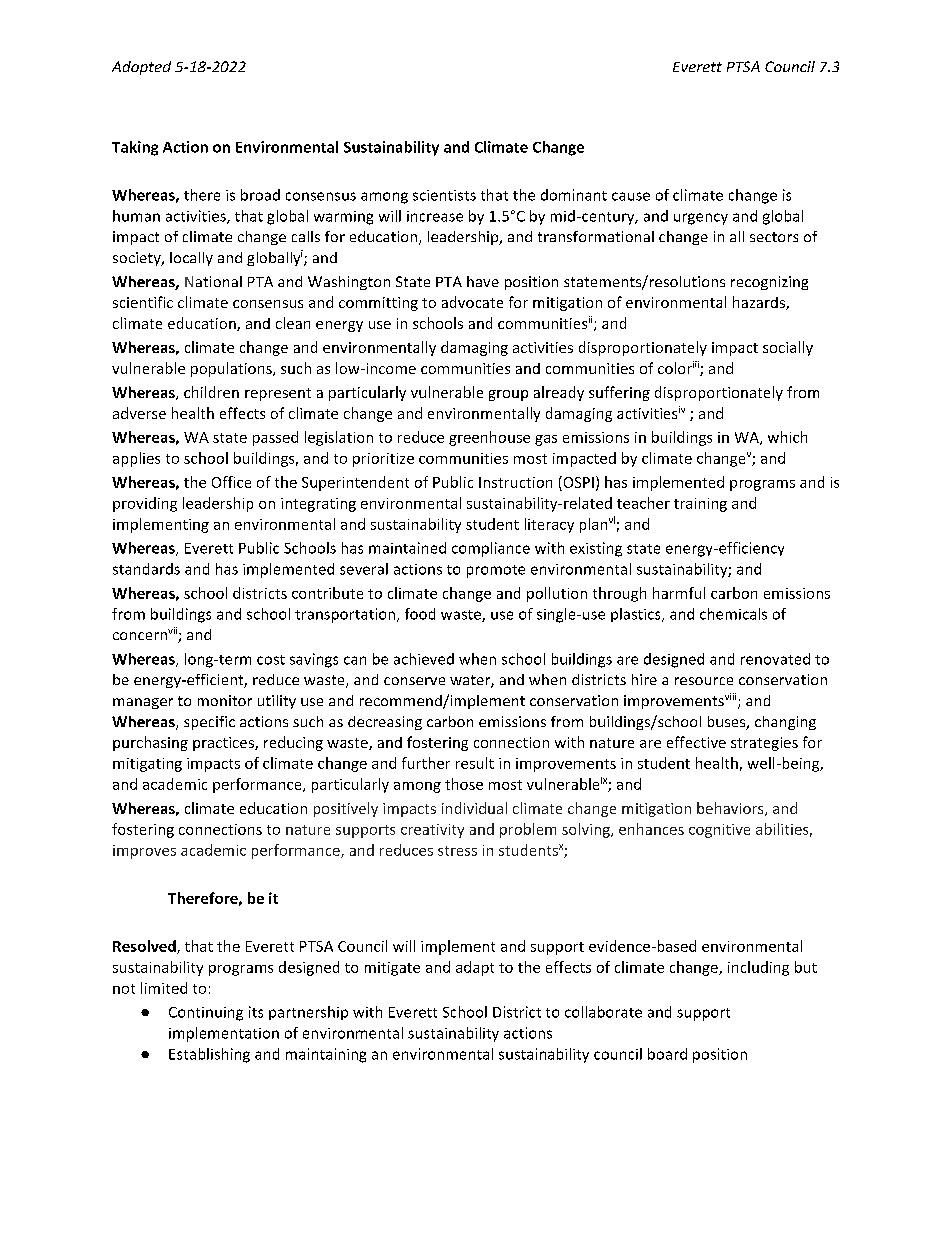 This image has width=952, height=1233. I want to click on compliance, so click(491, 549).
